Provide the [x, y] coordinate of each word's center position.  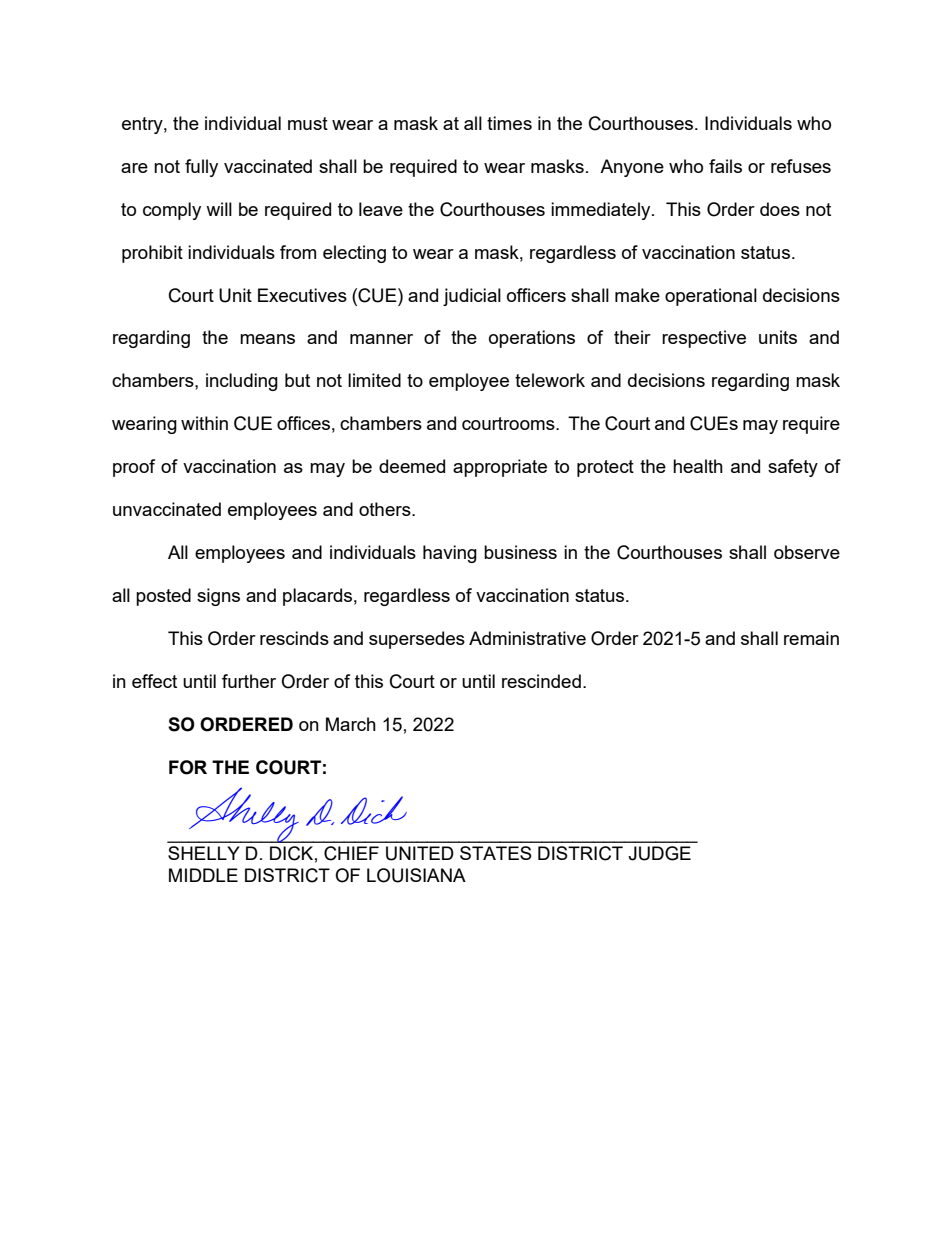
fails [725, 166]
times [509, 123]
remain [811, 638]
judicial [472, 297]
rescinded [541, 681]
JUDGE [659, 853]
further [249, 681]
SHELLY [204, 853]
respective [704, 339]
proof [134, 468]
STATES [496, 853]
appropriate [500, 468]
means [267, 339]
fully [201, 168]
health [698, 466]
